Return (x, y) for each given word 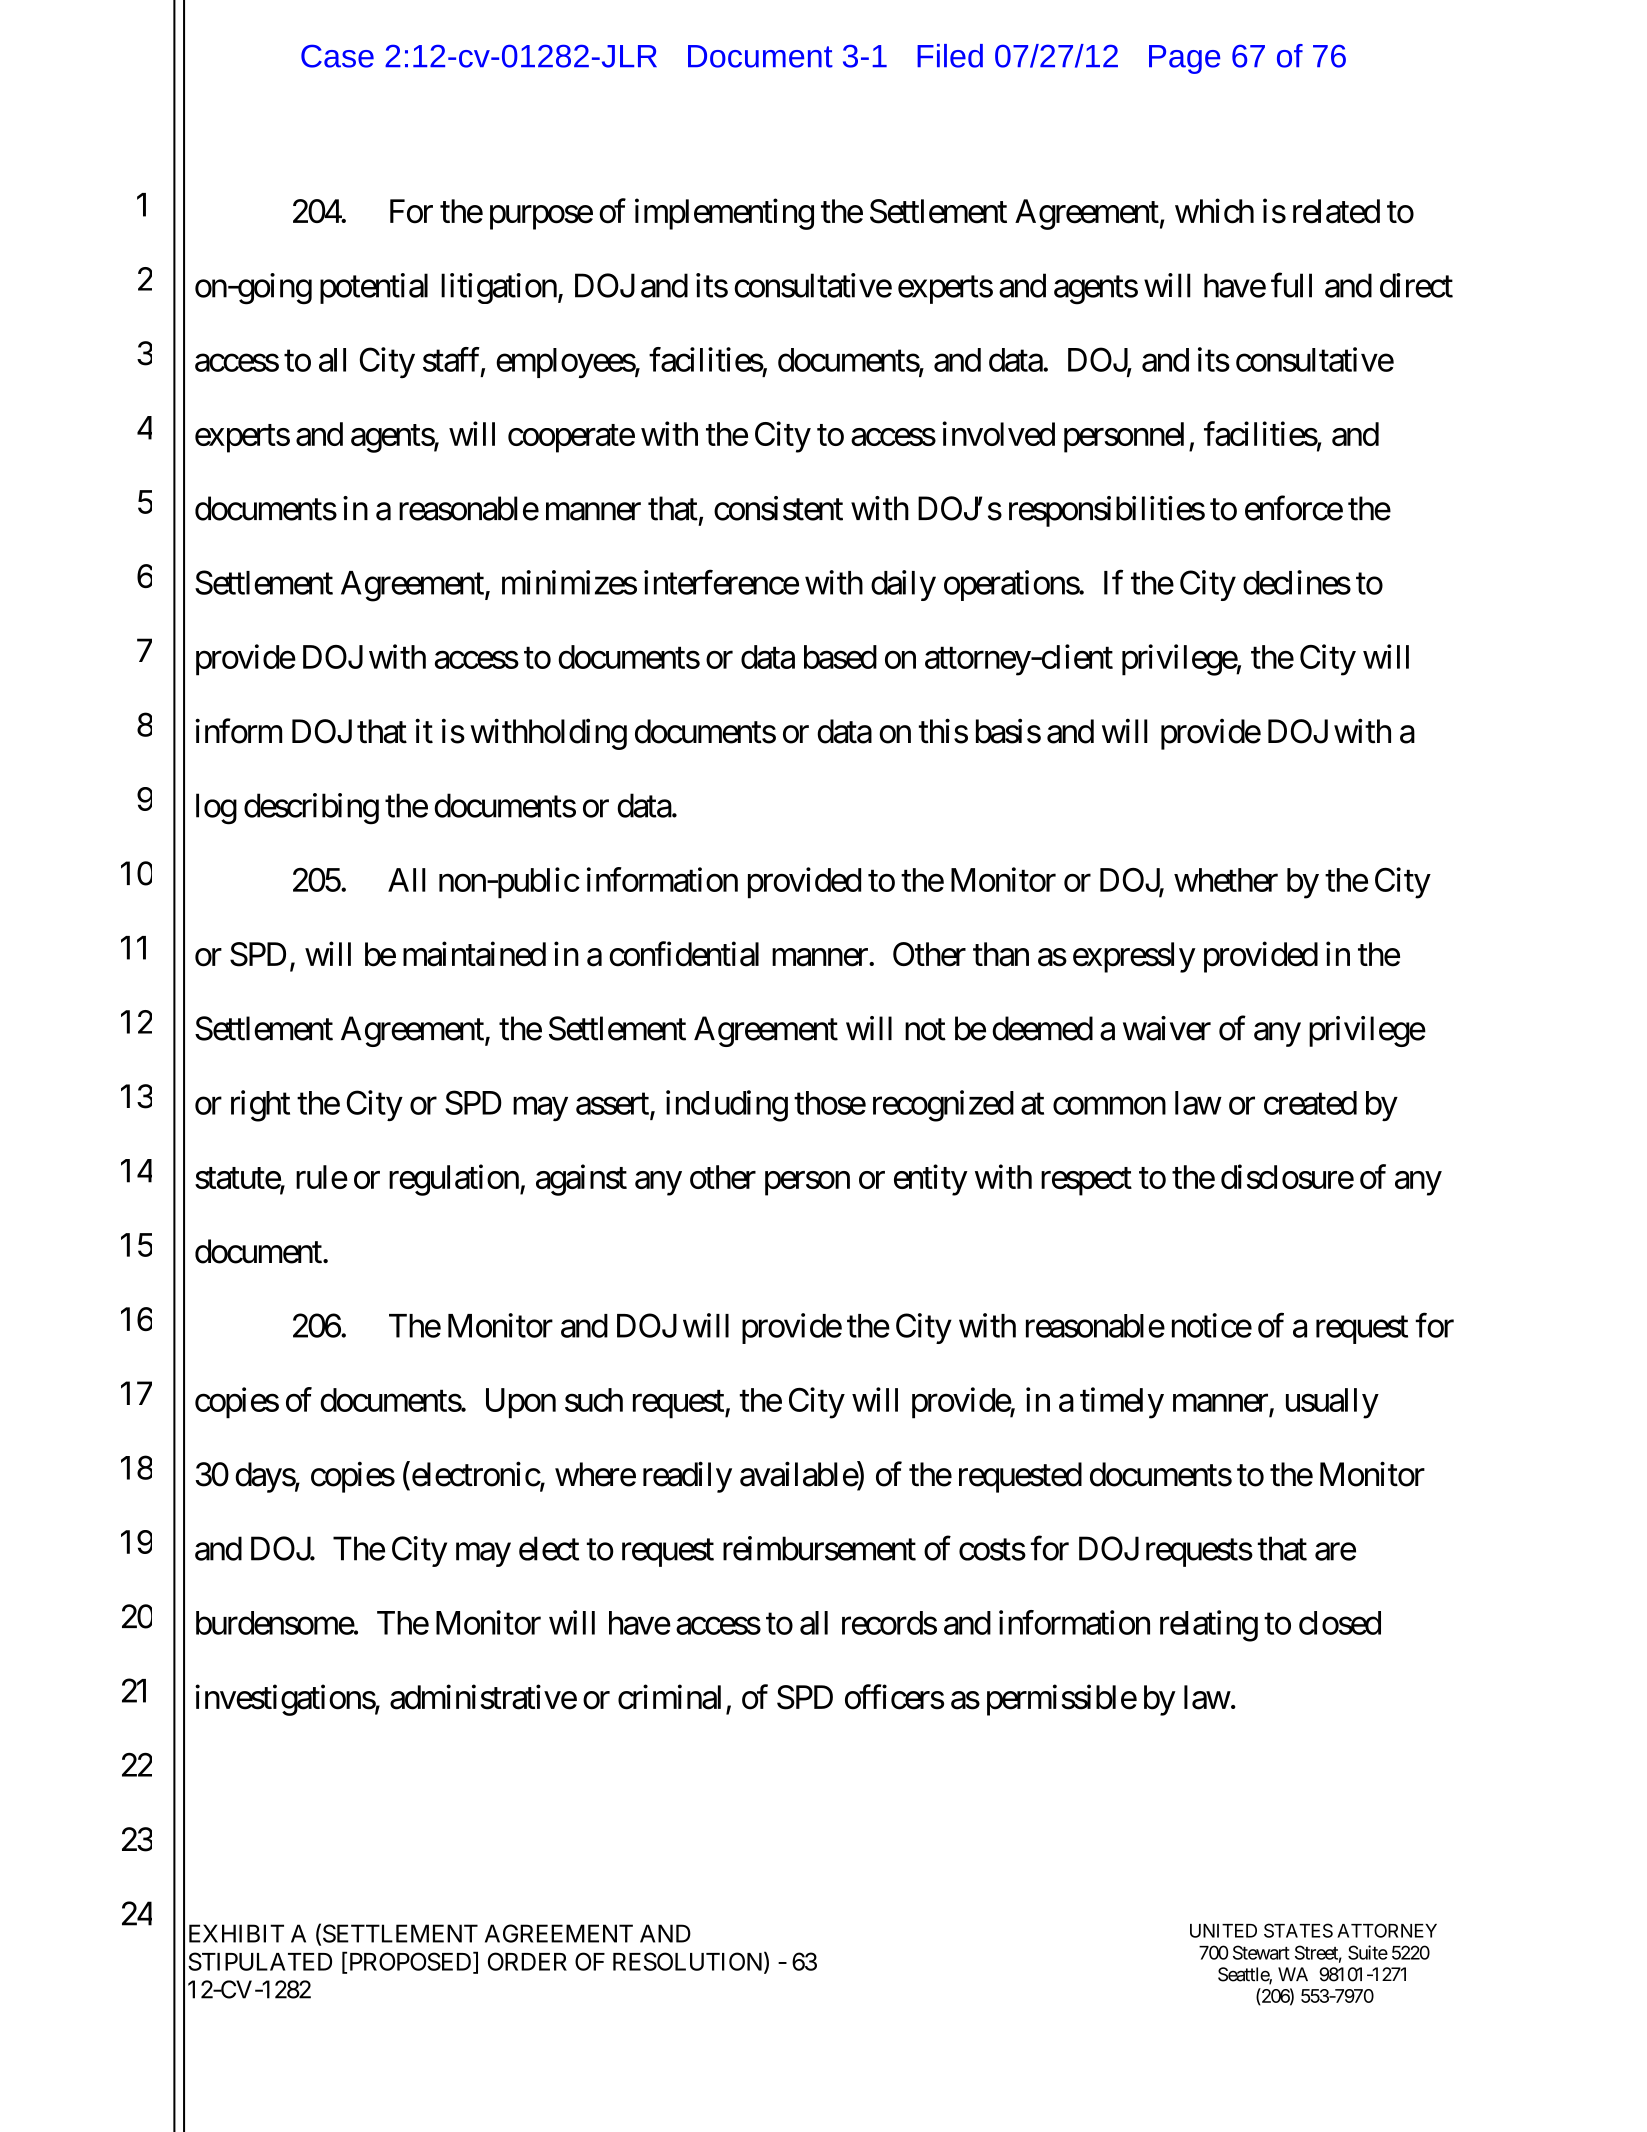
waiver (1167, 1028)
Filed (950, 56)
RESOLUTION (689, 1962)
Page (1184, 59)
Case (337, 56)
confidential (684, 954)
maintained (474, 954)
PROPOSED (410, 1962)
